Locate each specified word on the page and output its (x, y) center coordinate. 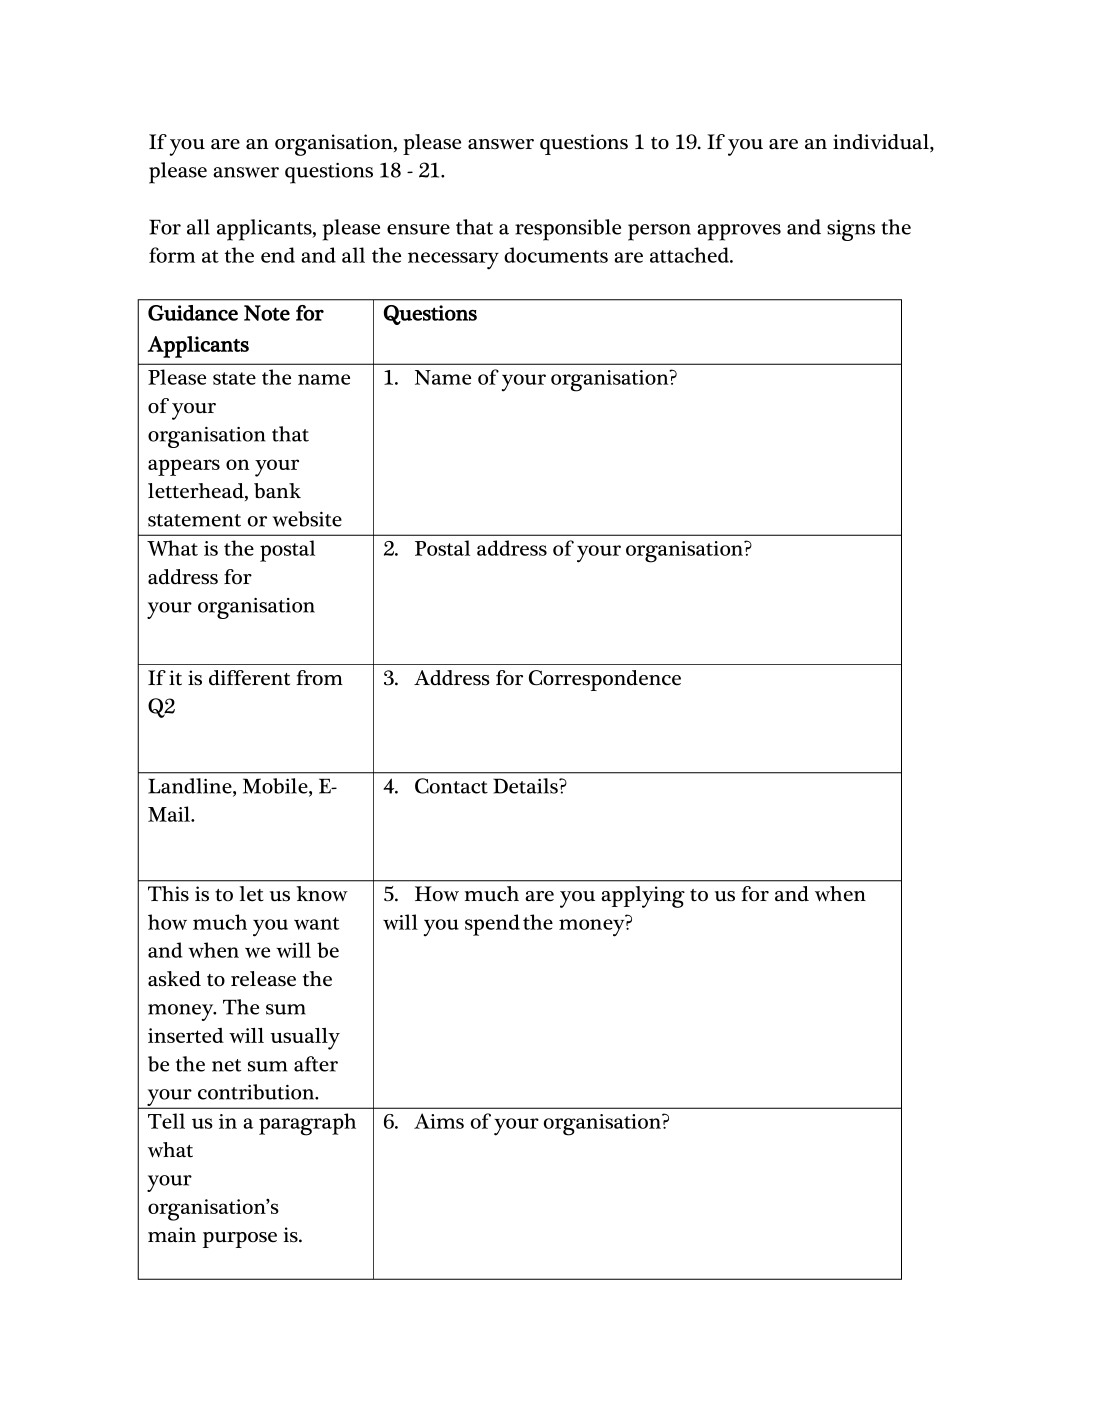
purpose (240, 1240)
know (322, 894)
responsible (568, 230)
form (172, 255)
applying (643, 897)
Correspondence (605, 680)
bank (277, 491)
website (307, 519)
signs (851, 230)
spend (492, 925)
